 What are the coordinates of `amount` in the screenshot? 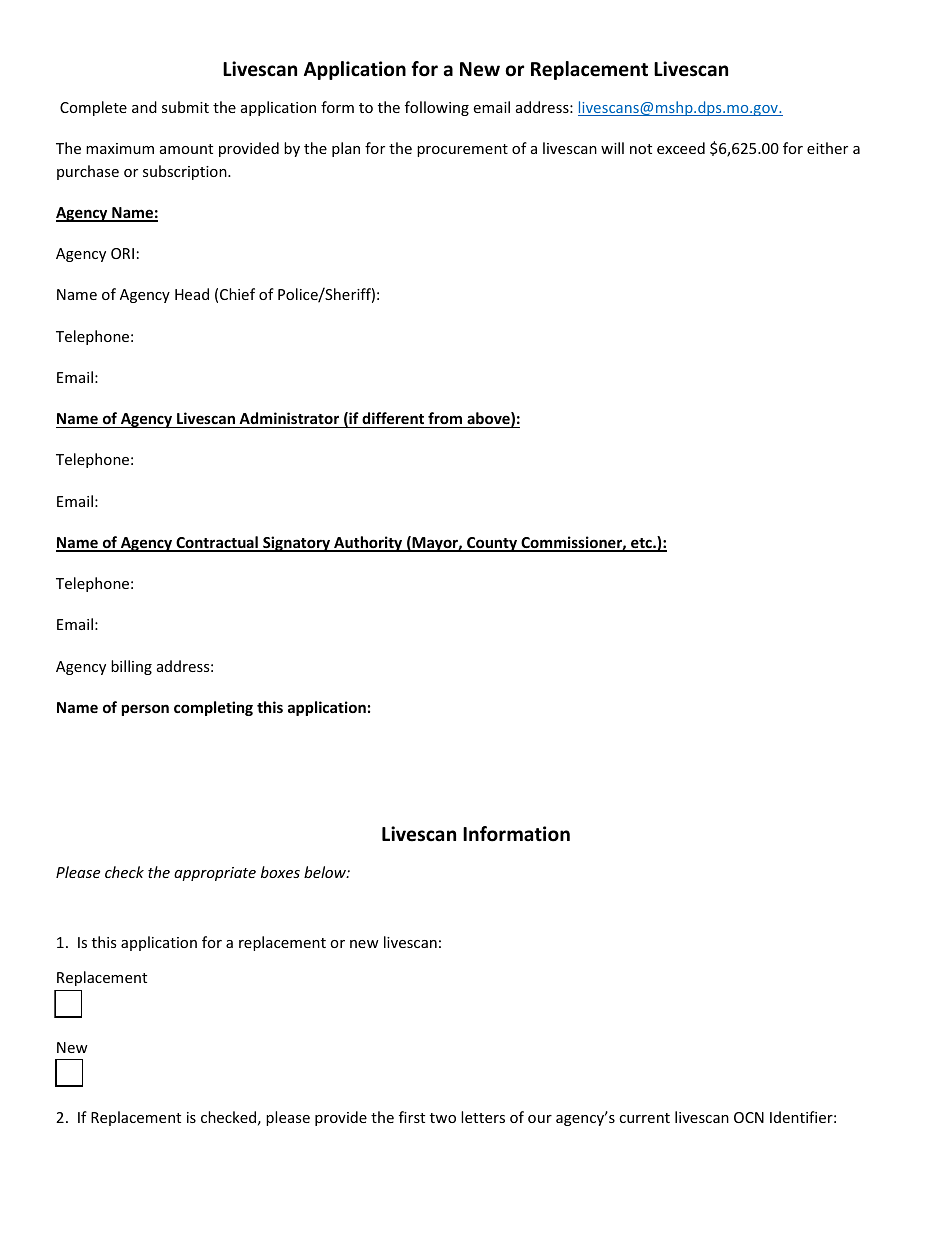 It's located at (186, 149).
